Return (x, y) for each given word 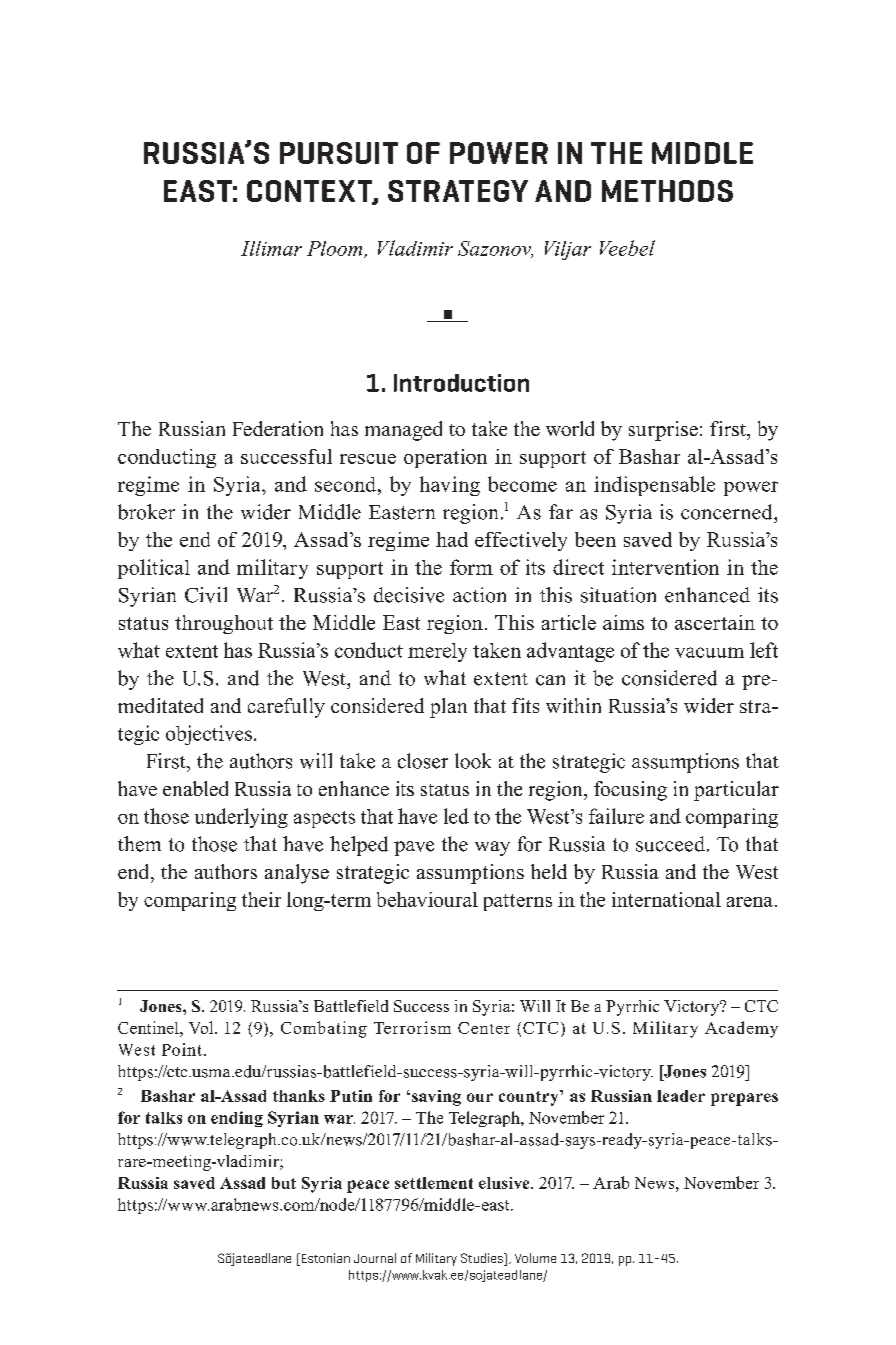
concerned (728, 512)
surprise (663, 431)
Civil (206, 595)
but (284, 1183)
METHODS (667, 191)
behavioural (427, 899)
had (452, 539)
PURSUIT (339, 153)
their (261, 899)
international (666, 899)
